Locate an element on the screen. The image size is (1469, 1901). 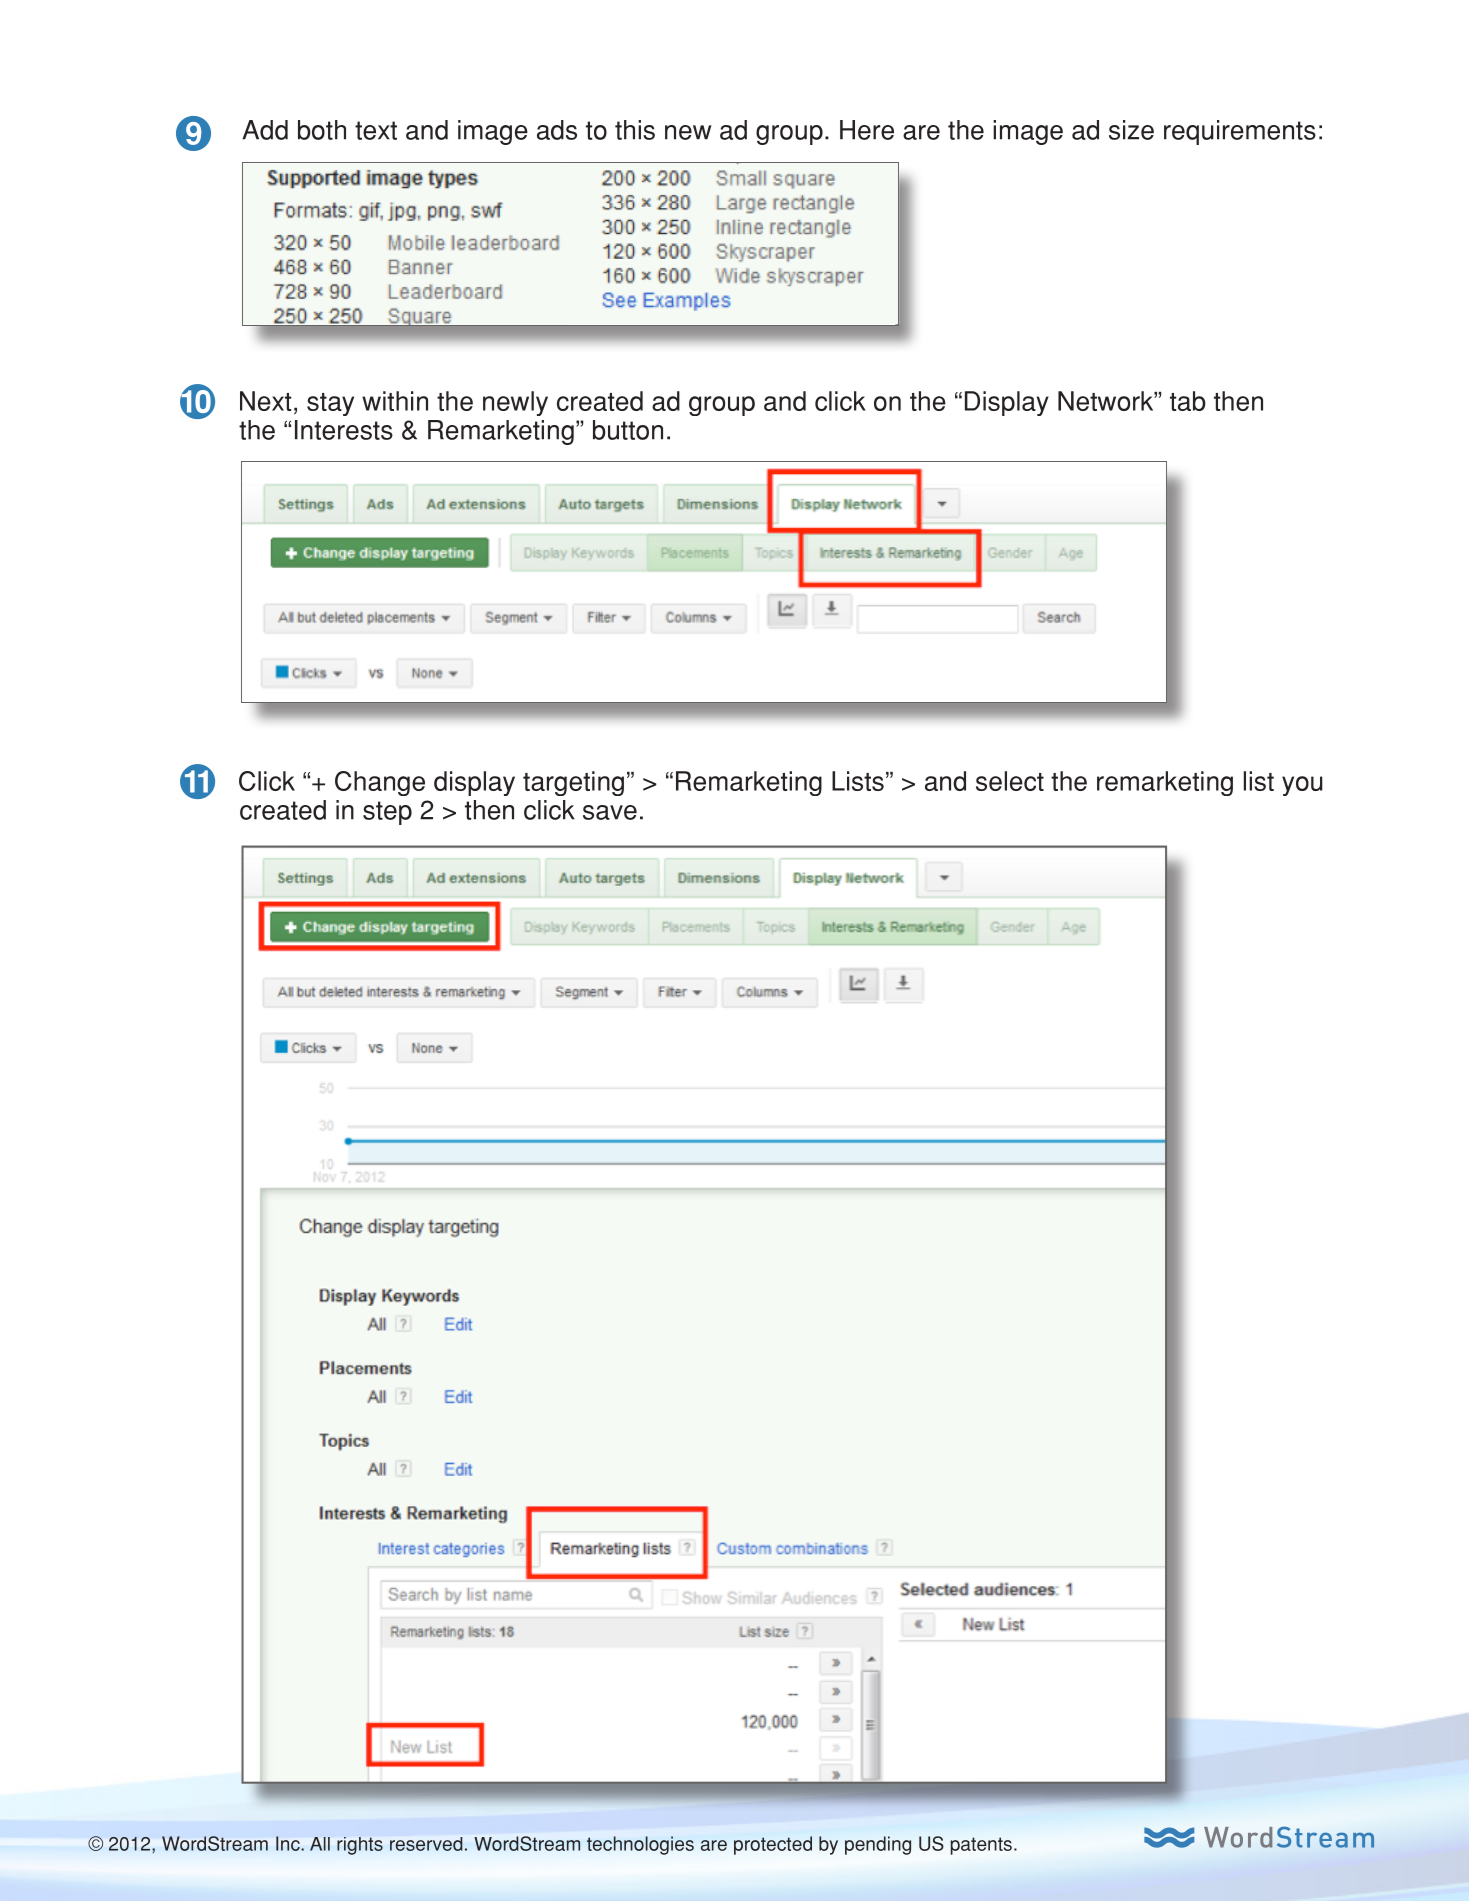
rights is located at coordinates (360, 1846).
